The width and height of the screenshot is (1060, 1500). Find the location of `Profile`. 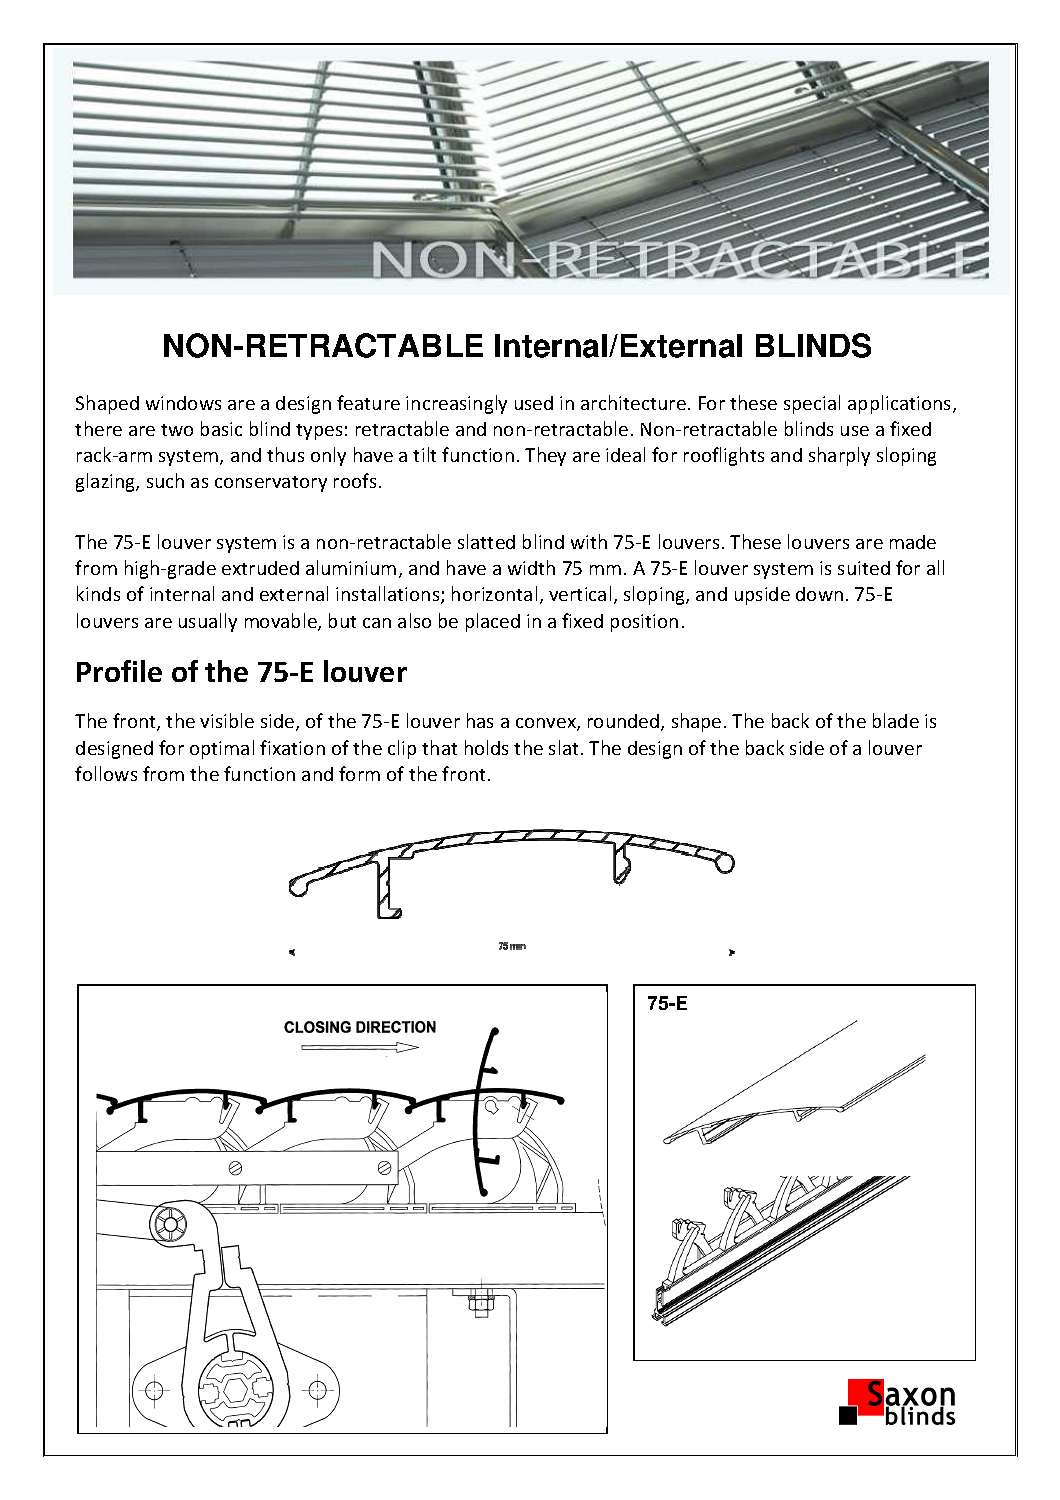

Profile is located at coordinates (119, 671).
